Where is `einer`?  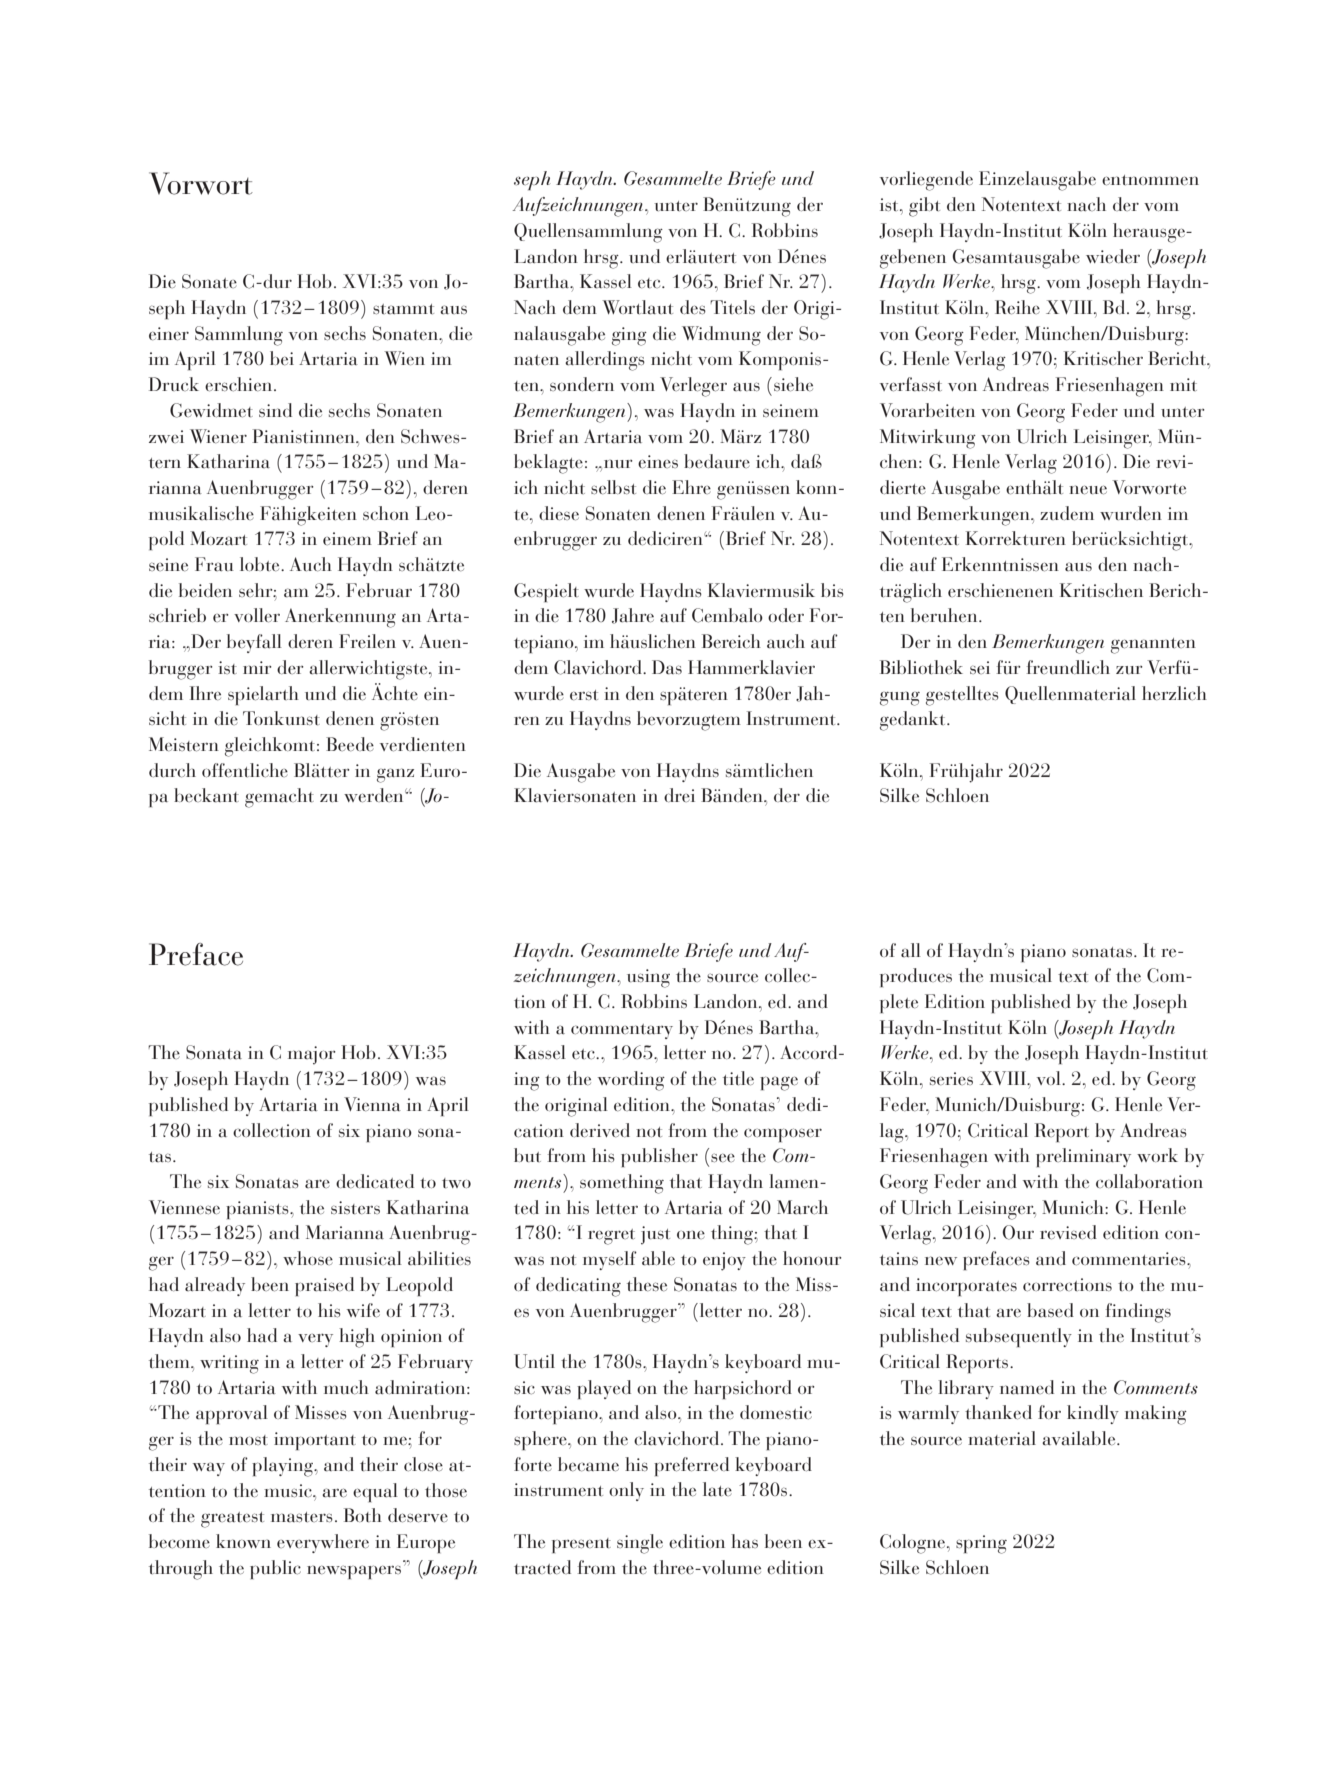
einer is located at coordinates (169, 334).
